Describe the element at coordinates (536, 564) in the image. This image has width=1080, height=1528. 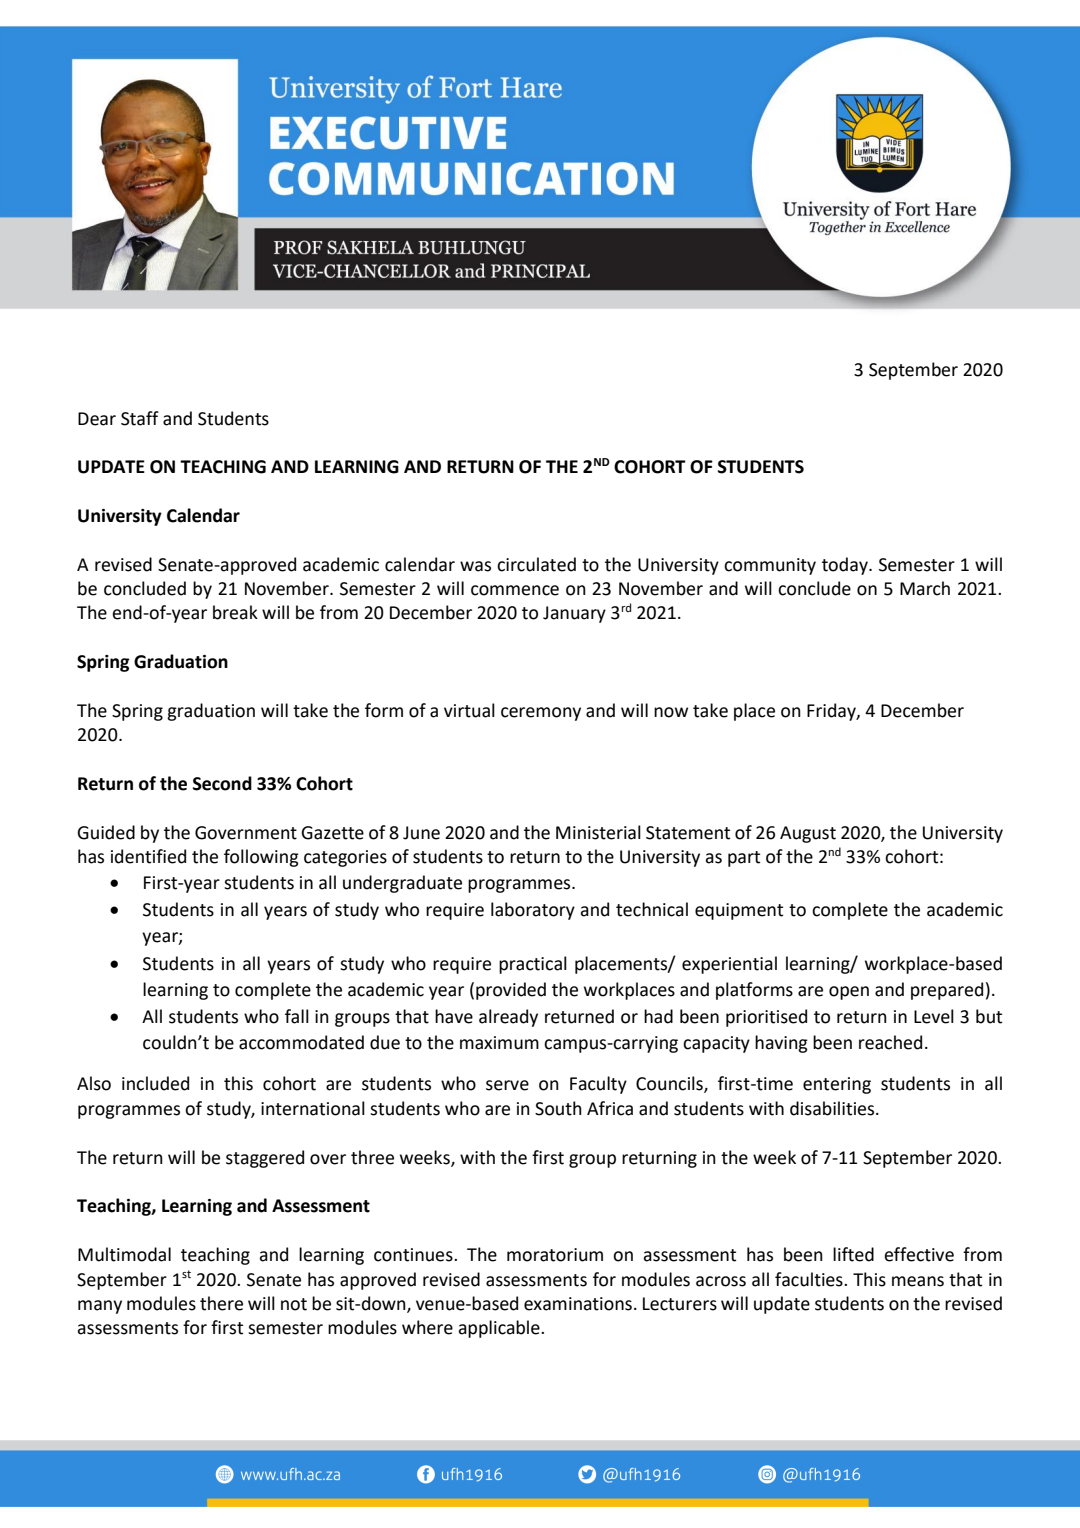
I see `circulated` at that location.
